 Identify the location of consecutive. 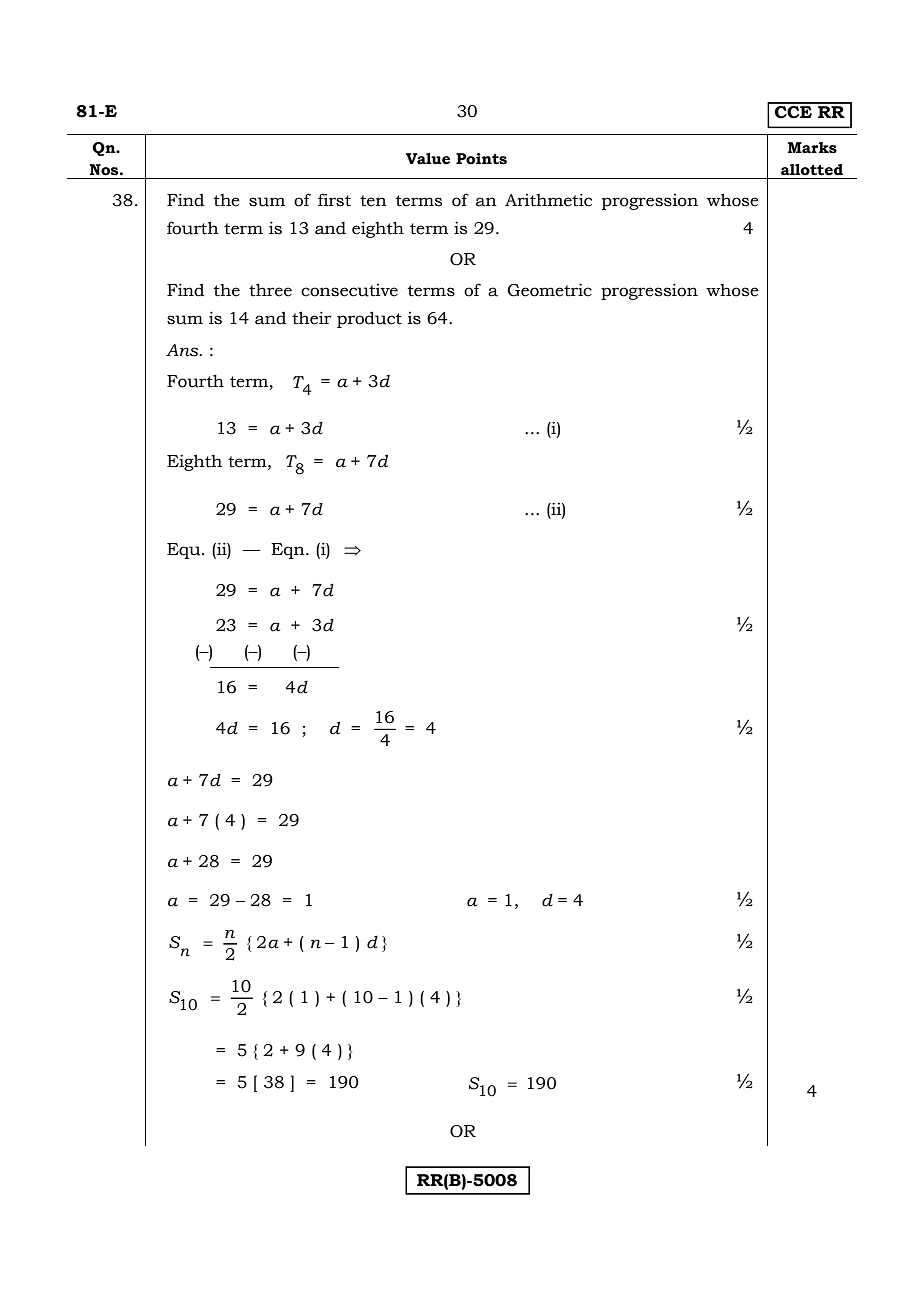
(349, 290).
